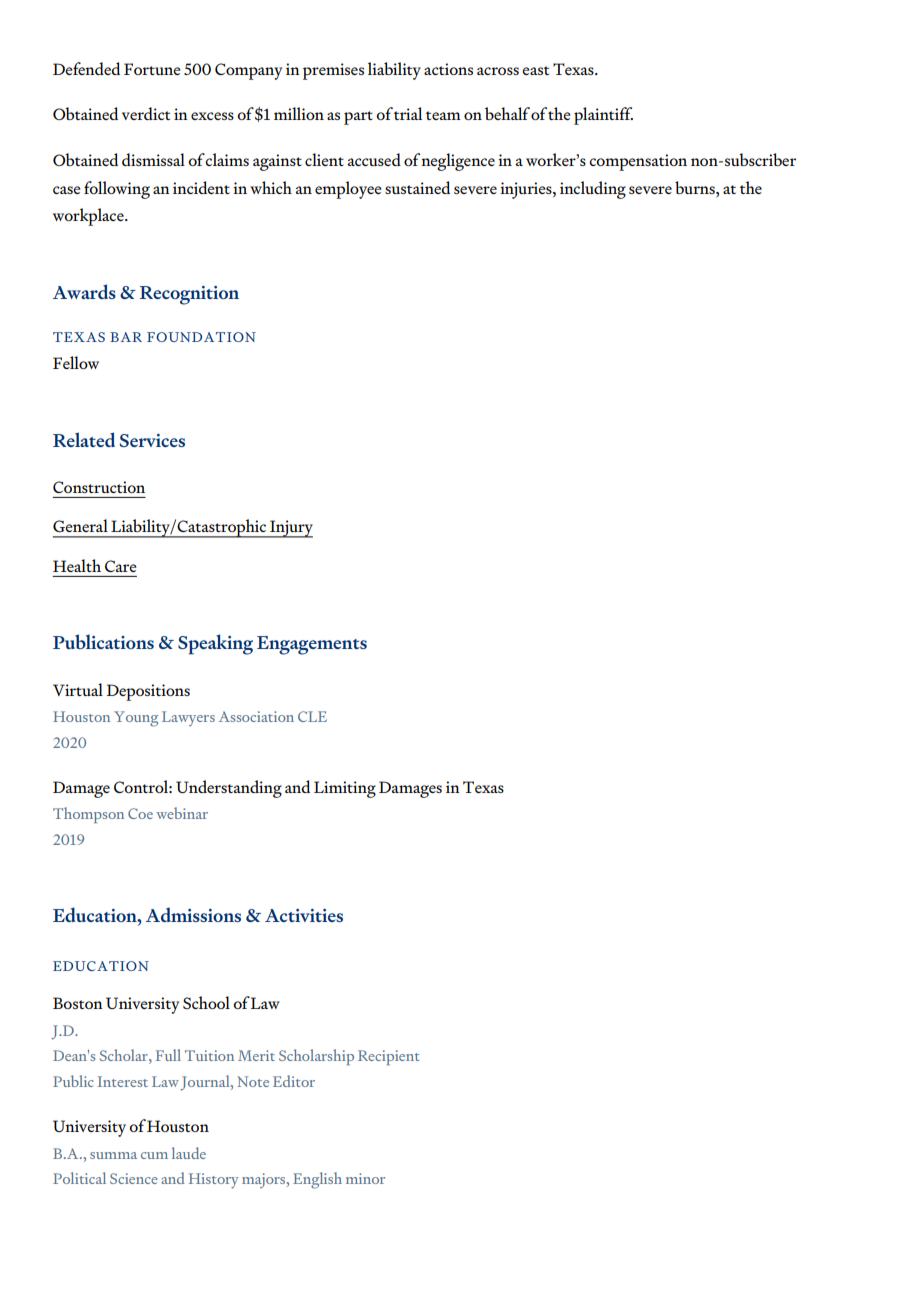  What do you see at coordinates (140, 813) in the image?
I see `Coe` at bounding box center [140, 813].
